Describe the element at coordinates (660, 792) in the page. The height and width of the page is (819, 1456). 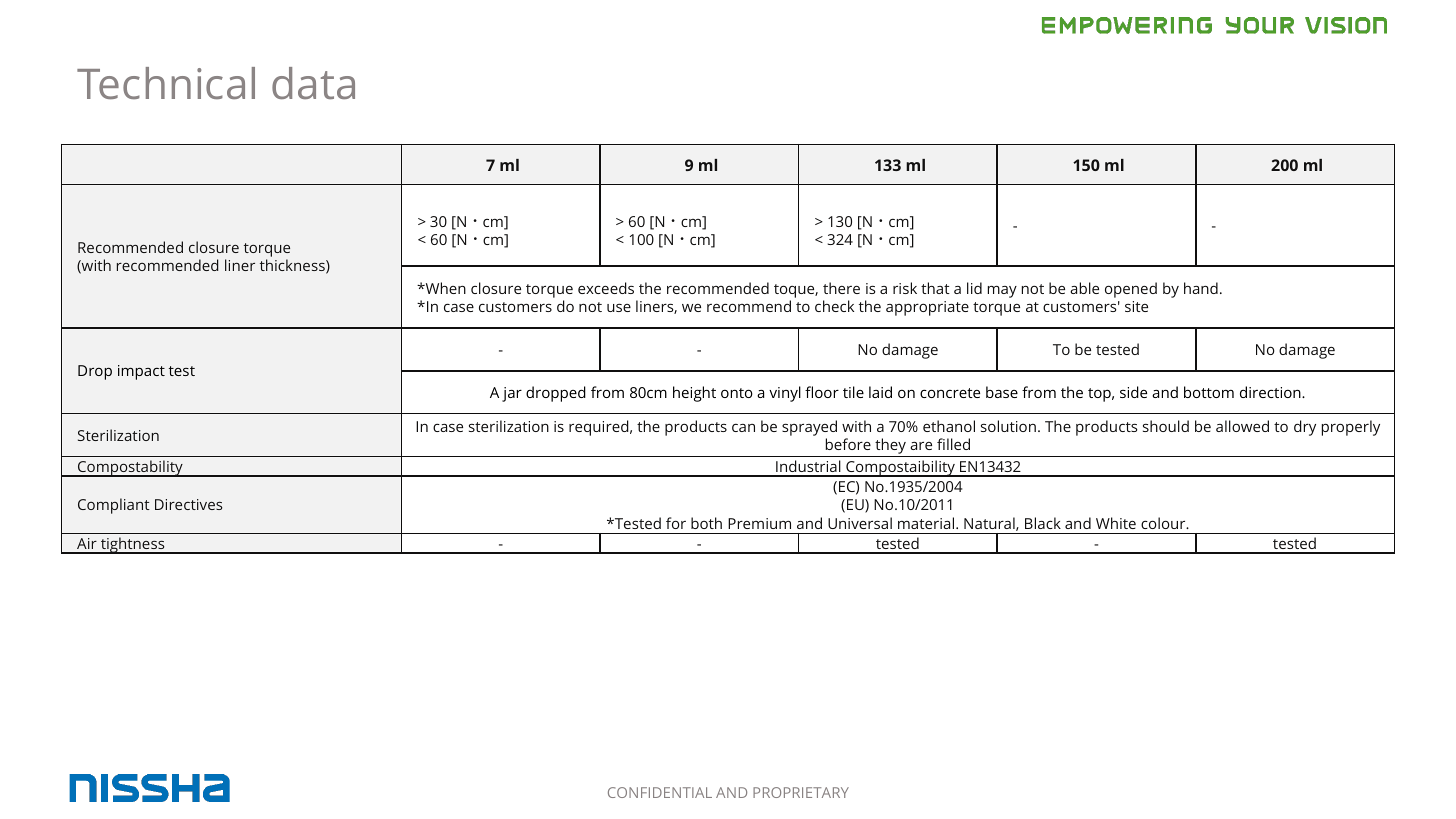
I see `CONFIDENTIAL` at that location.
